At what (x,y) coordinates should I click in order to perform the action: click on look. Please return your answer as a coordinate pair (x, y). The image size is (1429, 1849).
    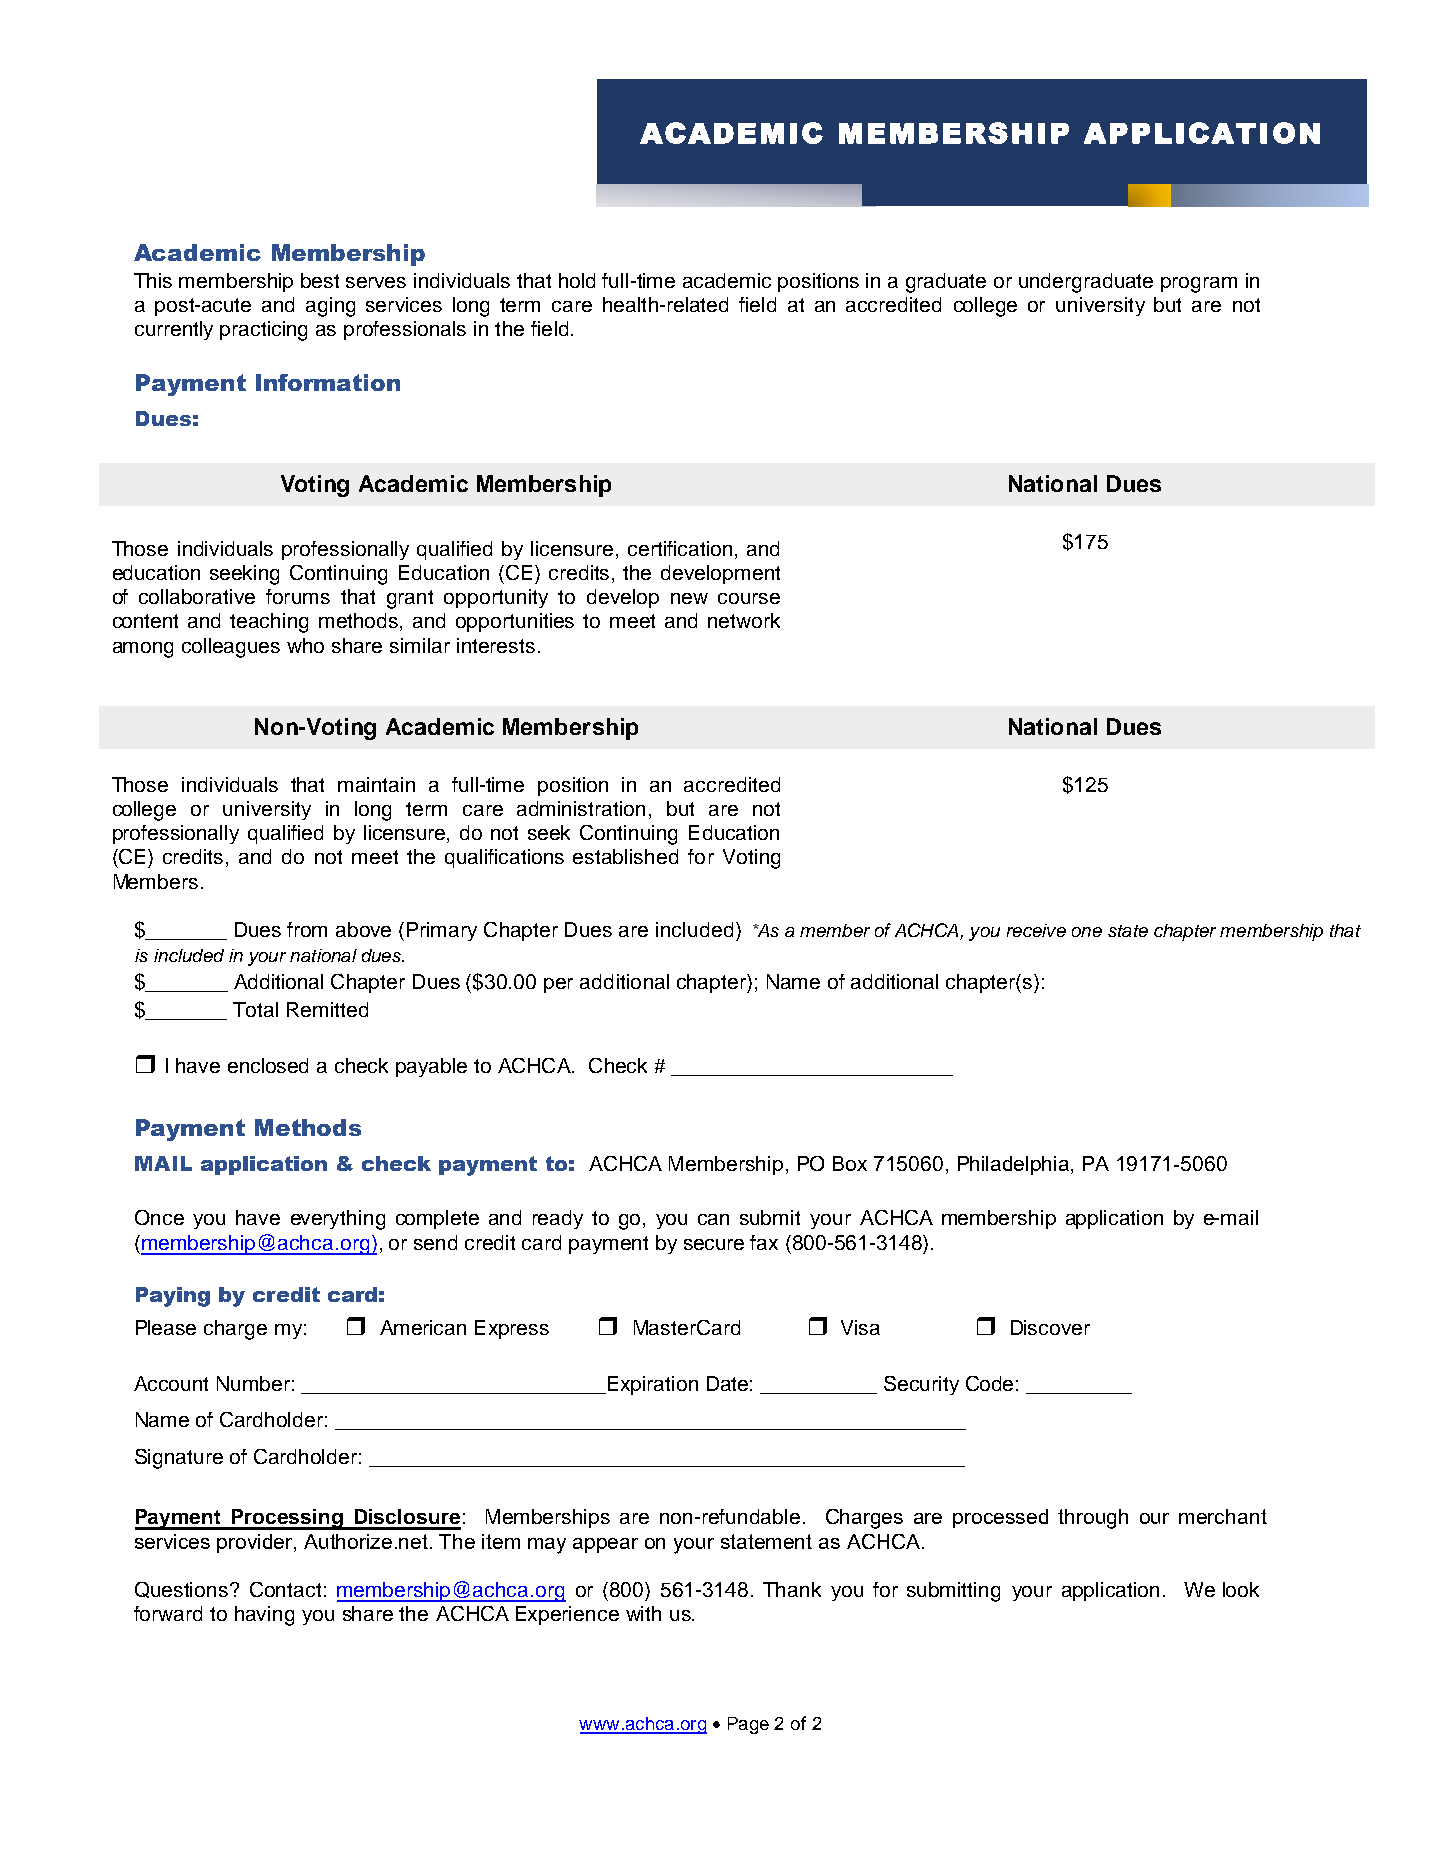
    Looking at the image, I should click on (1241, 1589).
